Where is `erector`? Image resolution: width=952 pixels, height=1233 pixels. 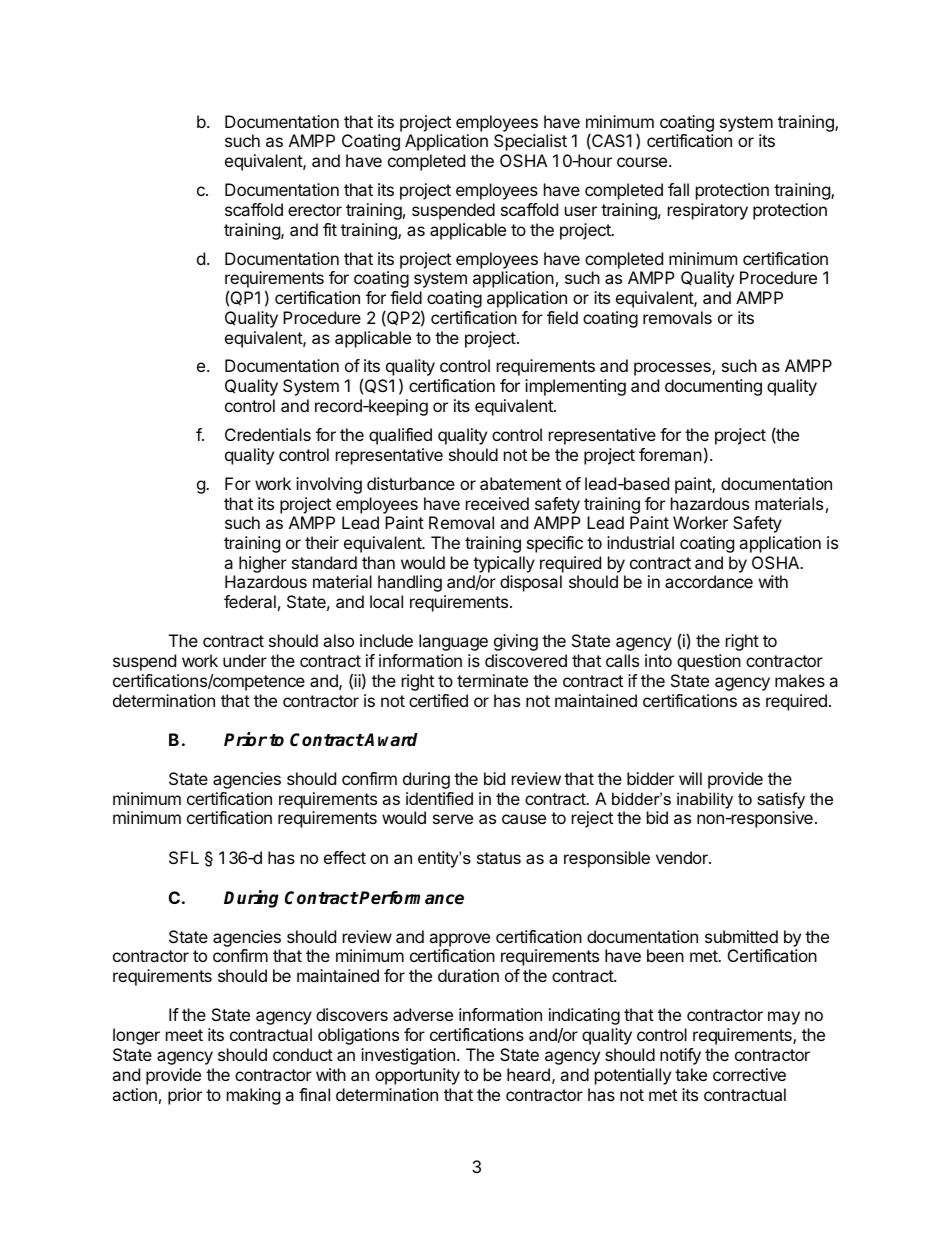 erector is located at coordinates (315, 210).
